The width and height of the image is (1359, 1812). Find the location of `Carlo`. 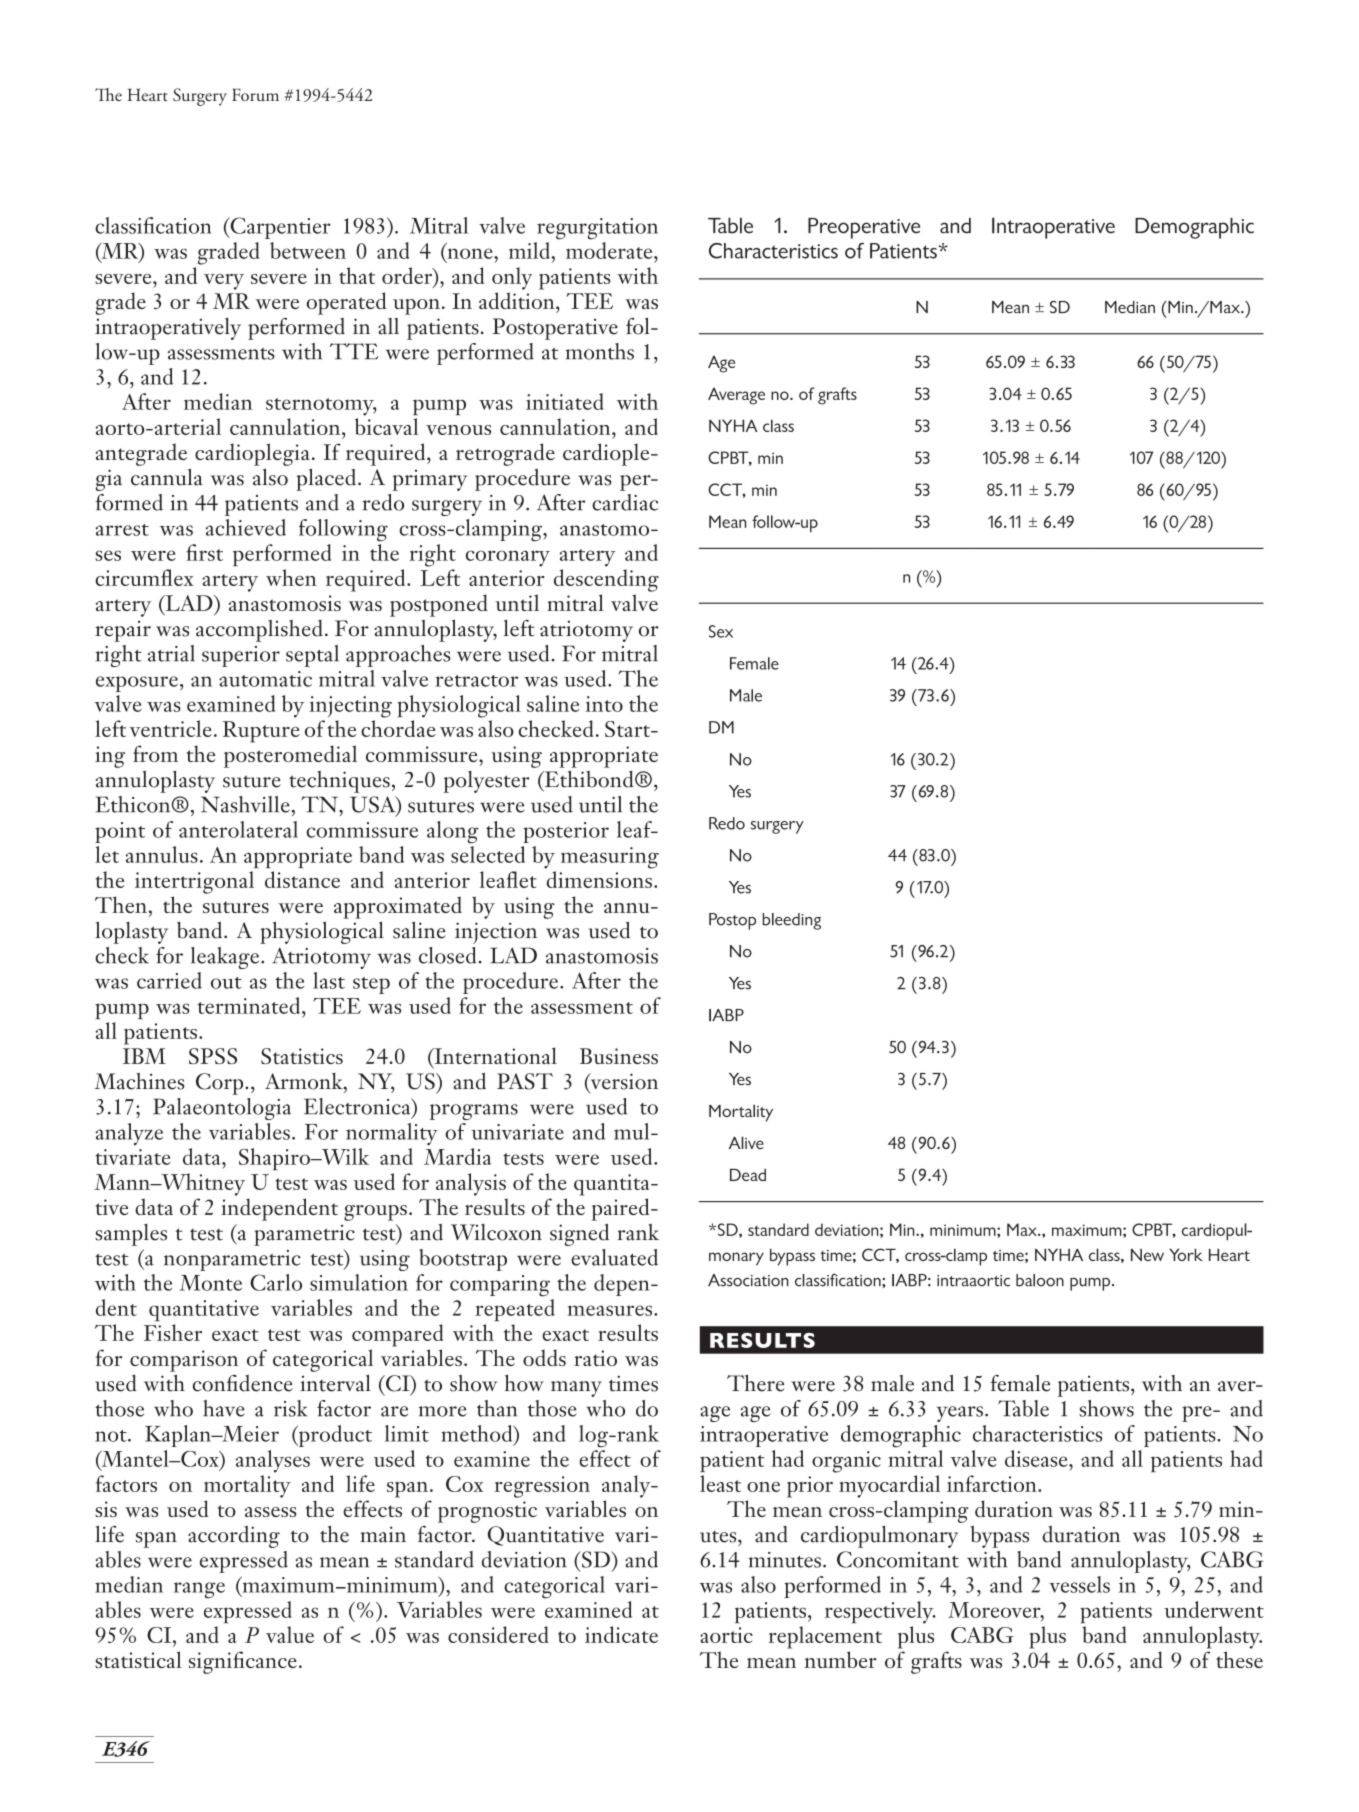

Carlo is located at coordinates (276, 1282).
